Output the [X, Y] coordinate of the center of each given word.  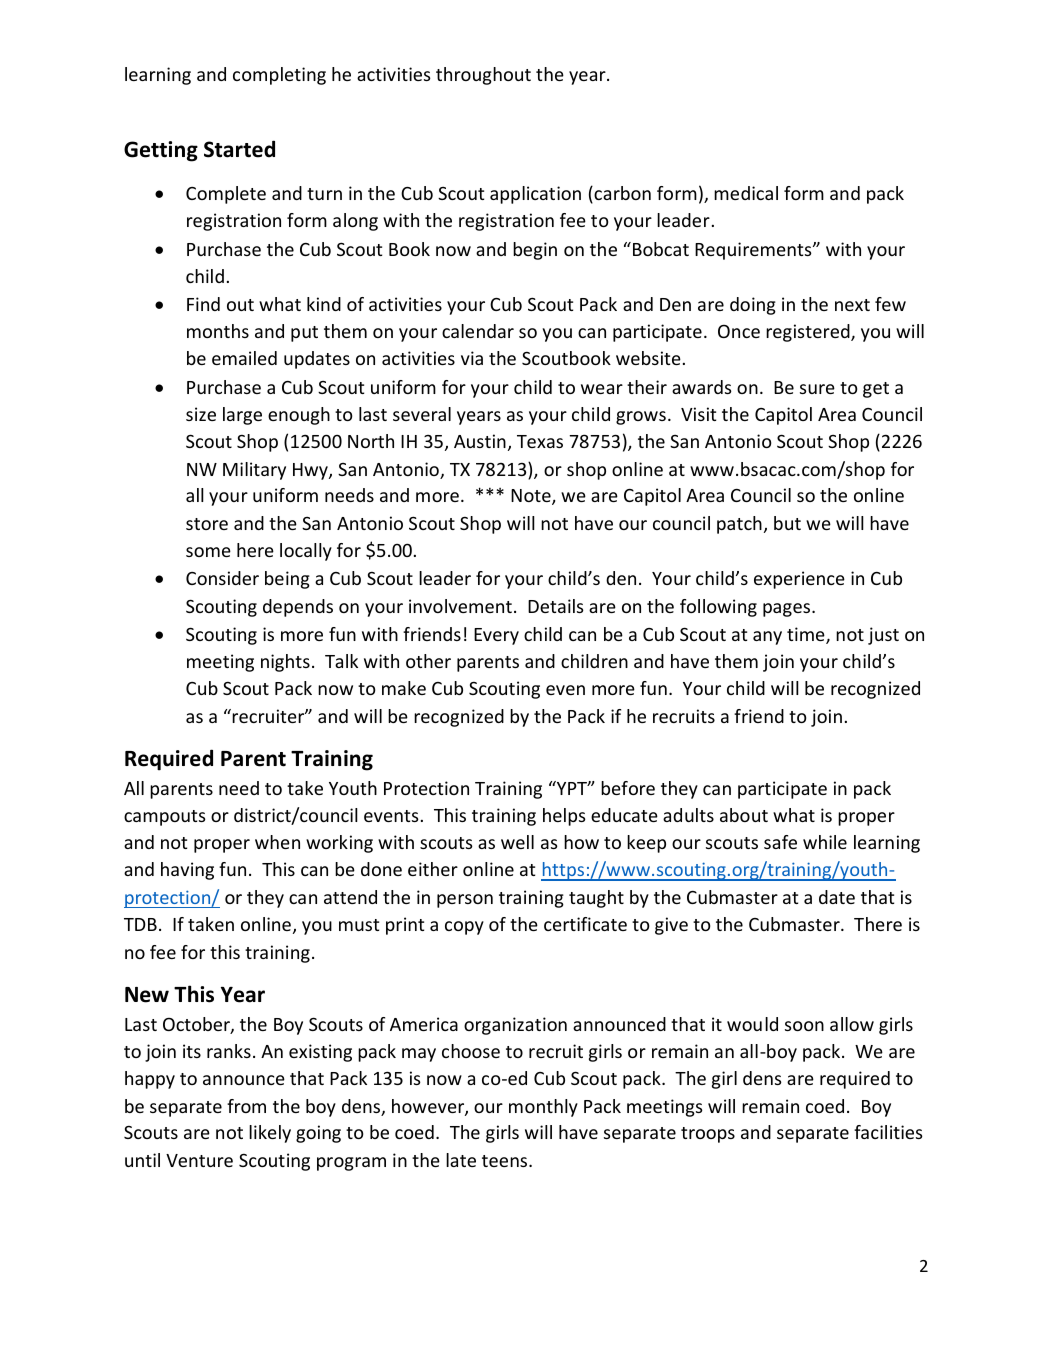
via [472, 358]
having [187, 871]
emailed [244, 358]
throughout [483, 76]
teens [506, 1161]
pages [786, 610]
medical [746, 193]
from [246, 1106]
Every [496, 636]
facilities [888, 1132]
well [517, 842]
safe [780, 842]
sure [817, 389]
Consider [222, 578]
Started [239, 149]
